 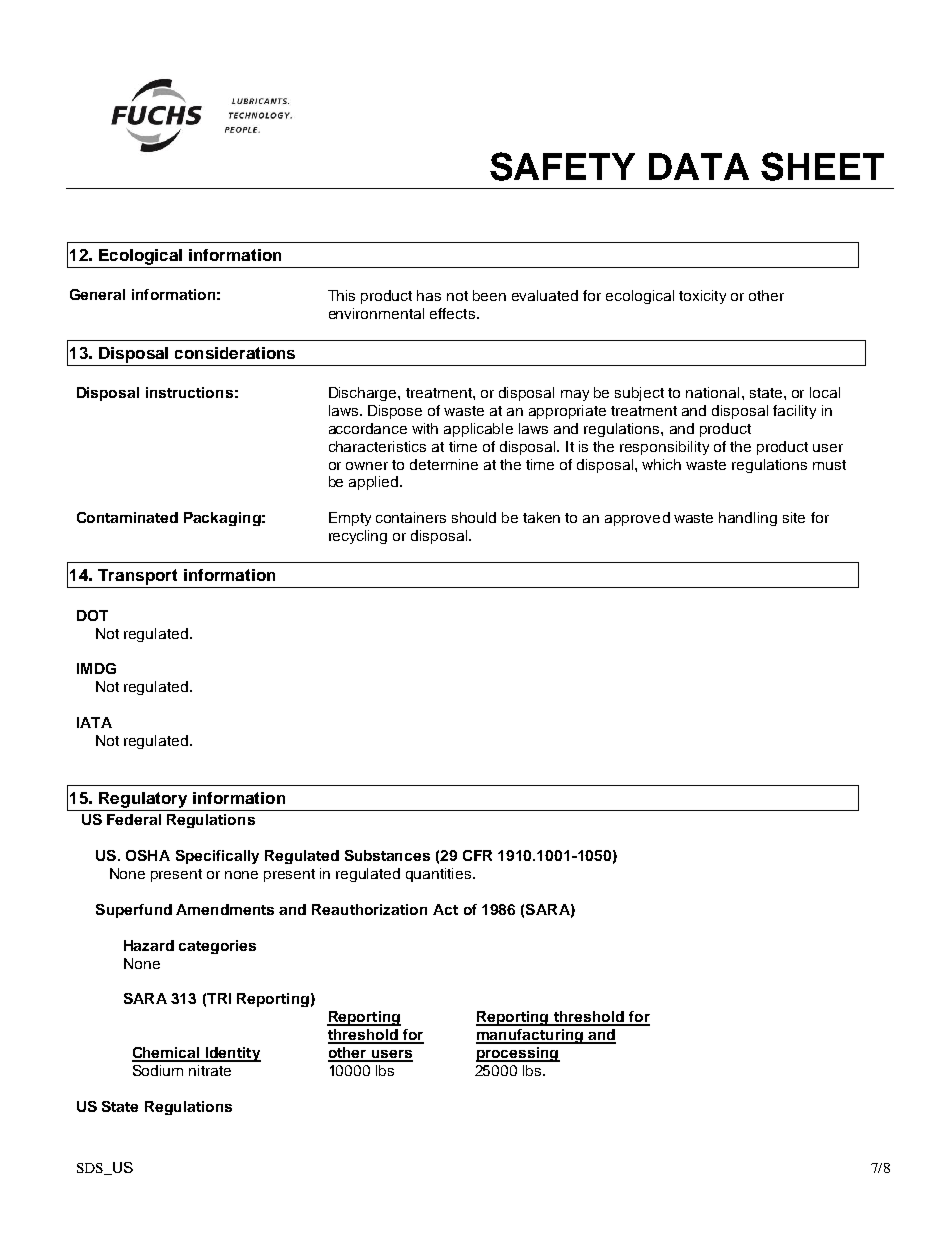 What do you see at coordinates (478, 430) in the page?
I see `applicable` at bounding box center [478, 430].
